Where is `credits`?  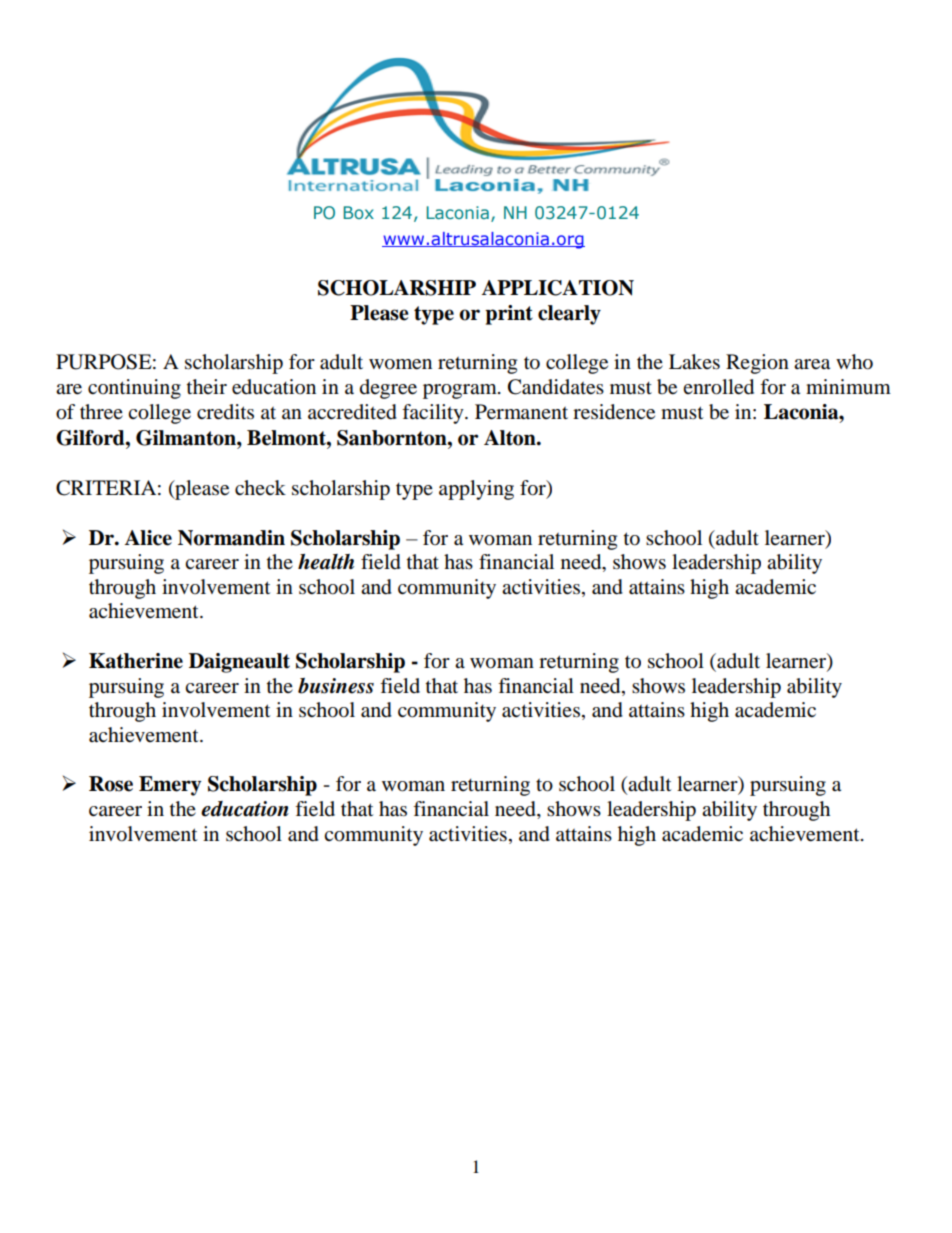 credits is located at coordinates (225, 412).
